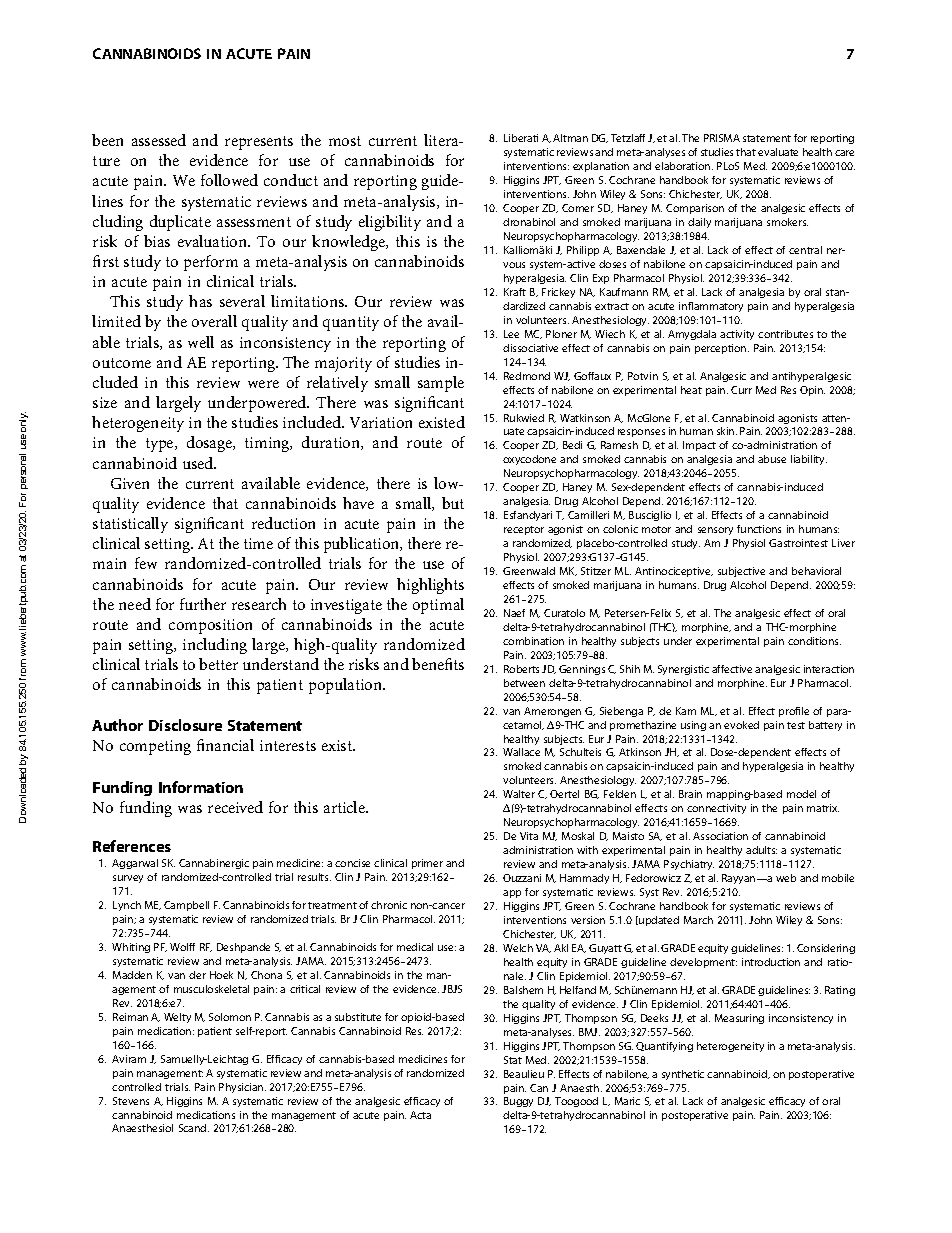  What do you see at coordinates (529, 222) in the screenshot?
I see `dronabinol` at bounding box center [529, 222].
